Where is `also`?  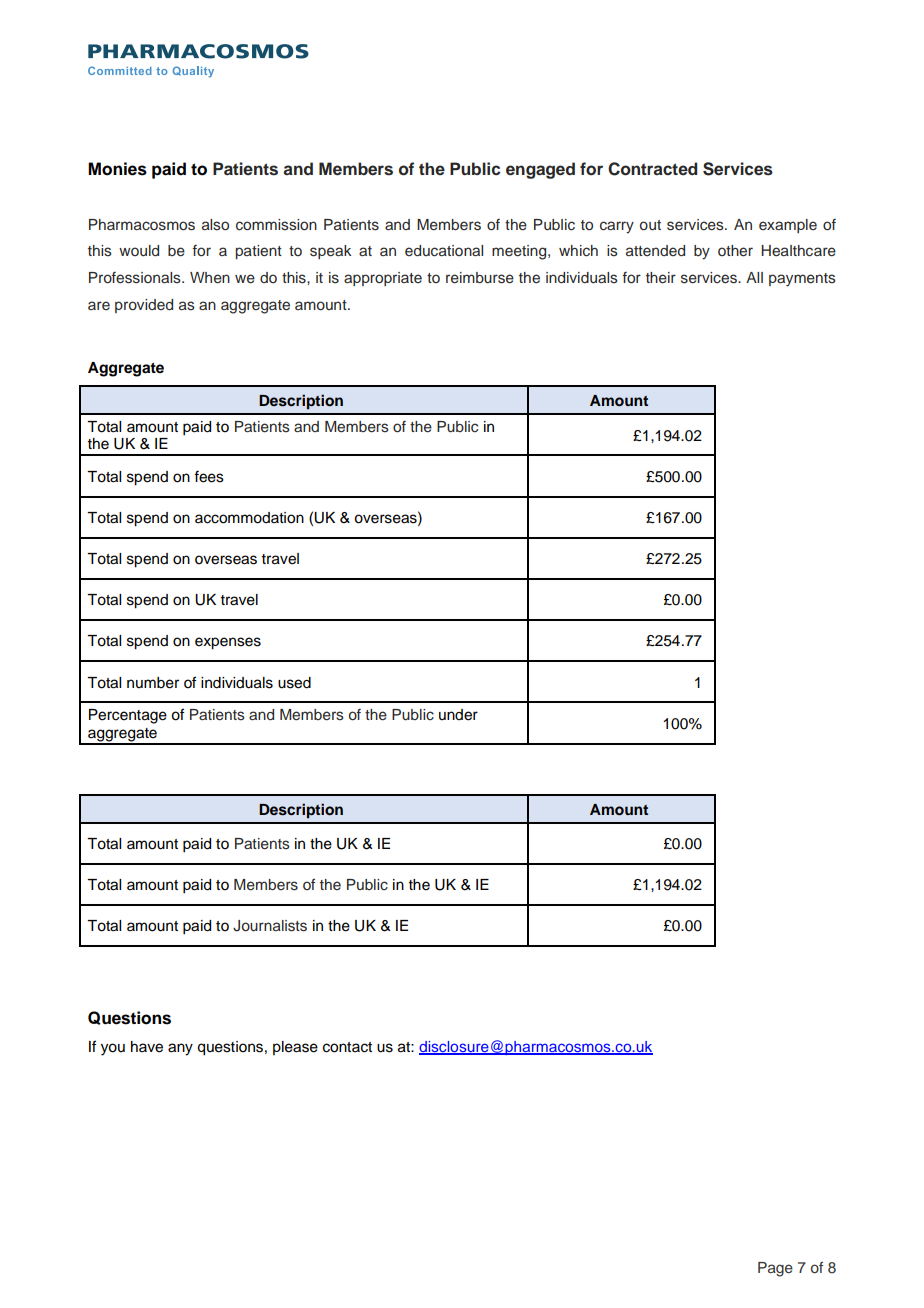 also is located at coordinates (215, 225).
